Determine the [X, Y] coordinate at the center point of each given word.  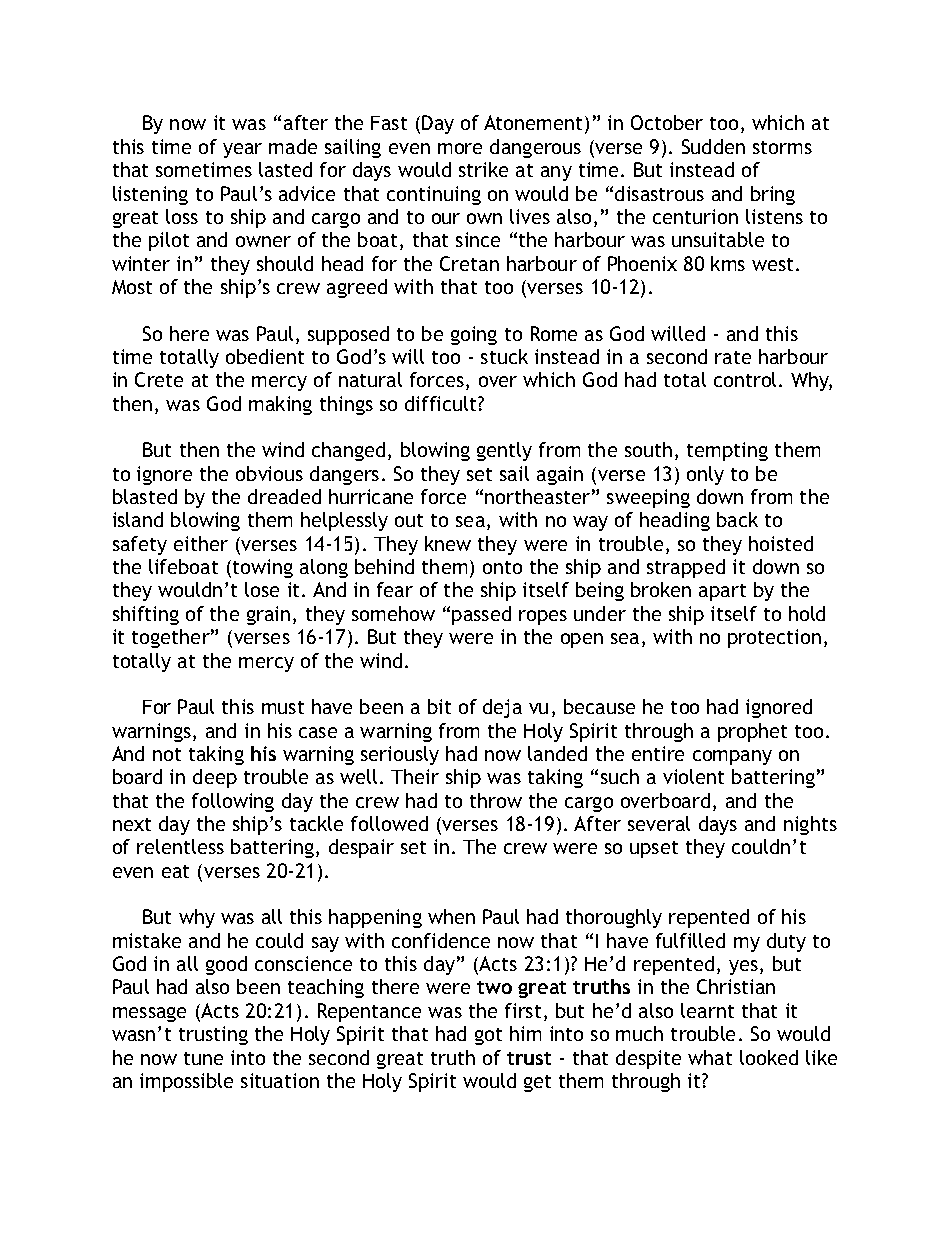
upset [654, 849]
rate [733, 357]
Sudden [713, 146]
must [283, 707]
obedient [265, 356]
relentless [180, 846]
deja [502, 708]
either [201, 543]
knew [448, 543]
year [242, 150]
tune [203, 1058]
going [474, 335]
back [737, 519]
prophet [752, 732]
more [460, 148]
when [451, 916]
